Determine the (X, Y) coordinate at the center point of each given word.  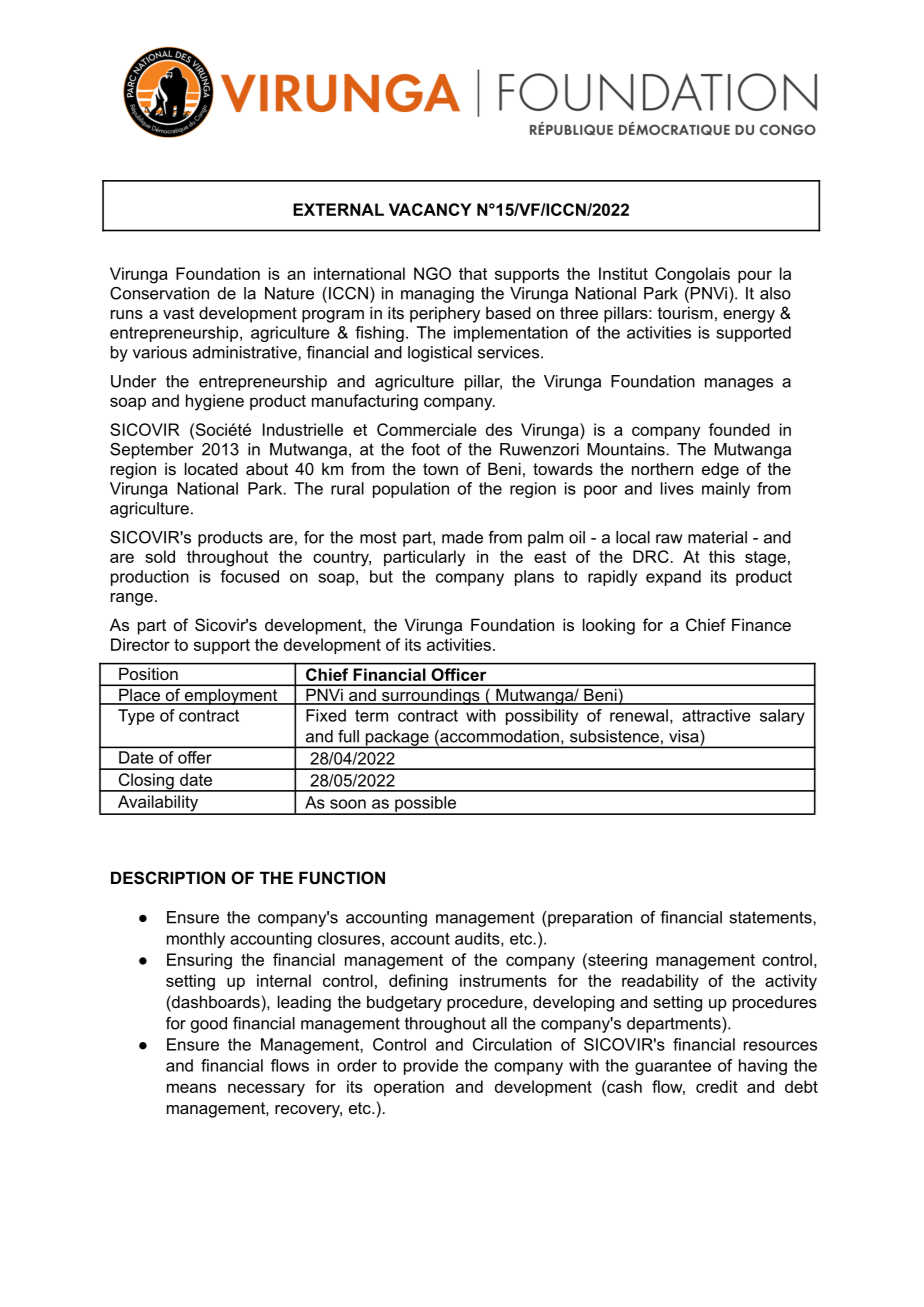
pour (755, 276)
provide (431, 1067)
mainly (726, 490)
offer (195, 757)
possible (426, 805)
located (211, 468)
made (462, 537)
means (191, 1088)
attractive (716, 715)
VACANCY (430, 209)
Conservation (159, 293)
